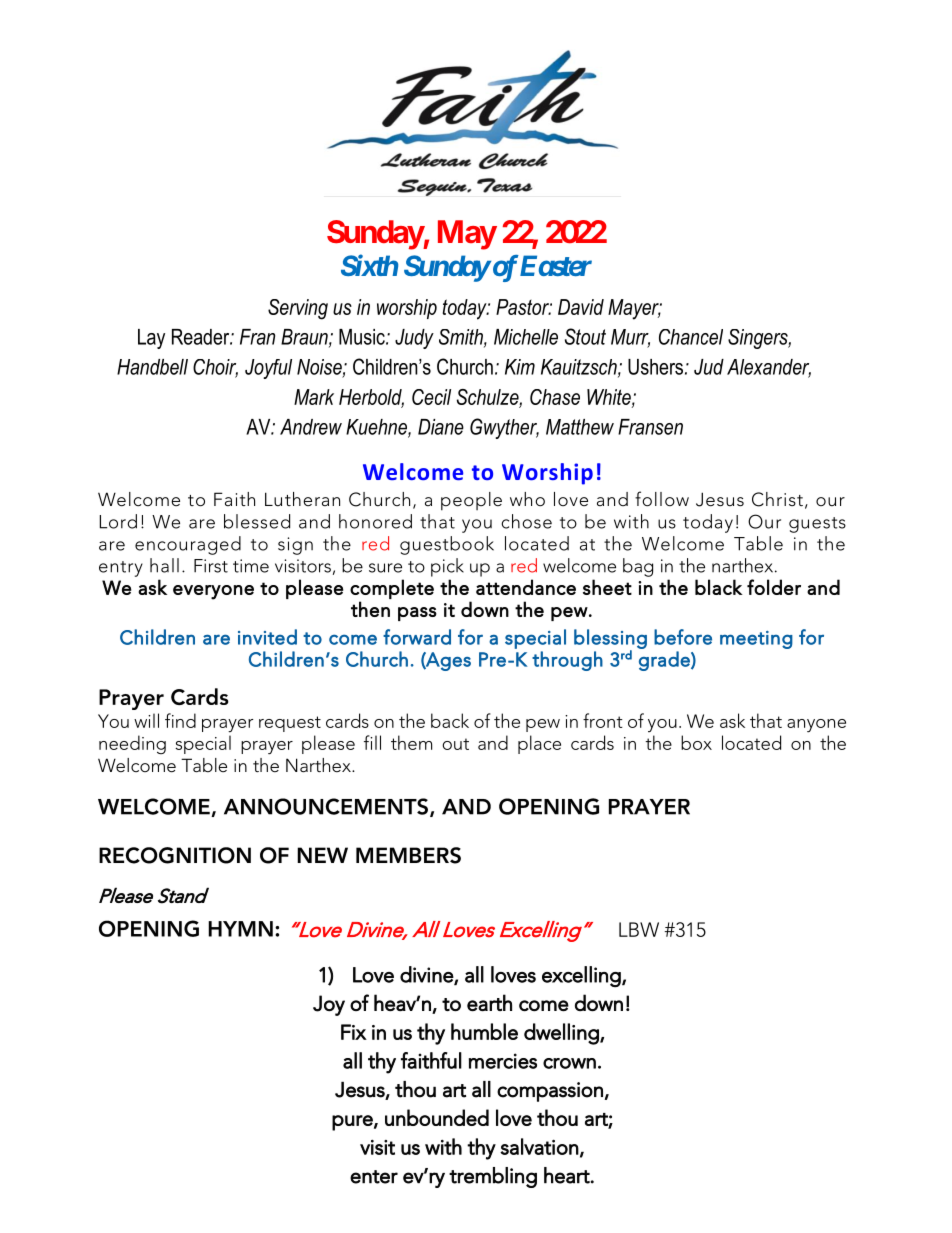 The image size is (952, 1233). What do you see at coordinates (374, 1177) in the screenshot?
I see `enter` at bounding box center [374, 1177].
